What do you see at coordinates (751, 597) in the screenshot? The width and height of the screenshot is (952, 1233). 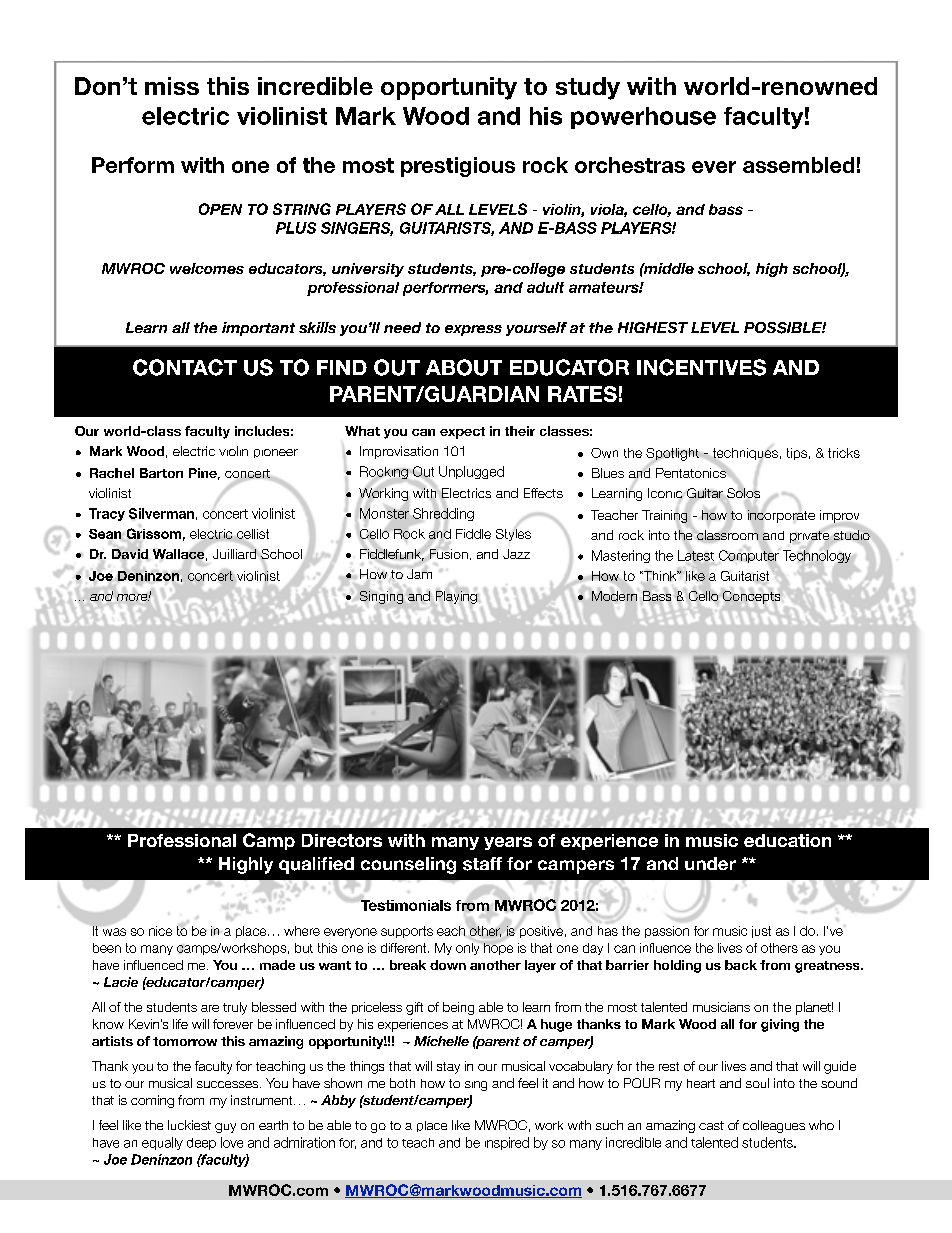 I see `Concepts` at bounding box center [751, 597].
